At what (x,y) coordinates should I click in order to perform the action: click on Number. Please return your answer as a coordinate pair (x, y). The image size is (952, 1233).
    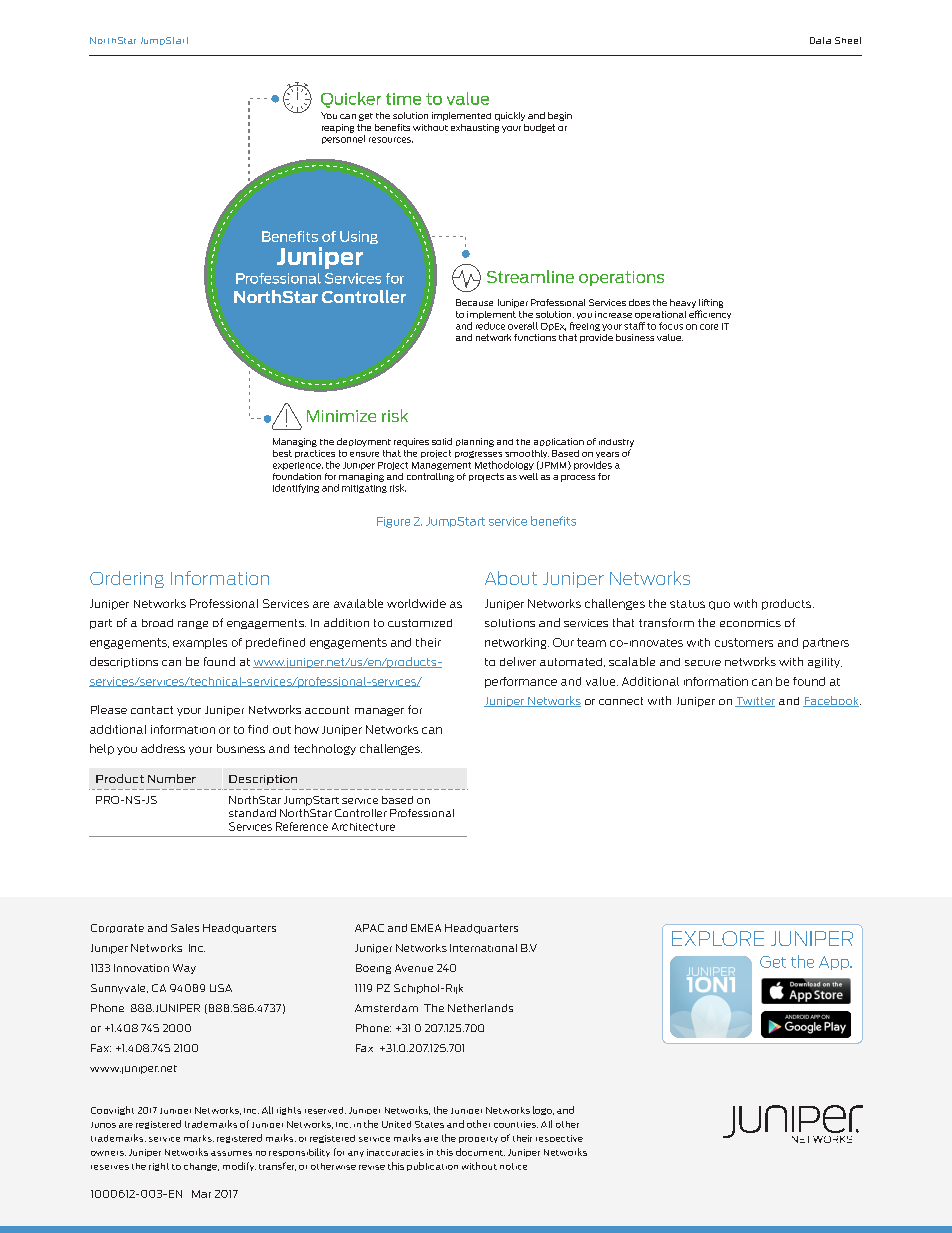
    Looking at the image, I should click on (172, 778).
